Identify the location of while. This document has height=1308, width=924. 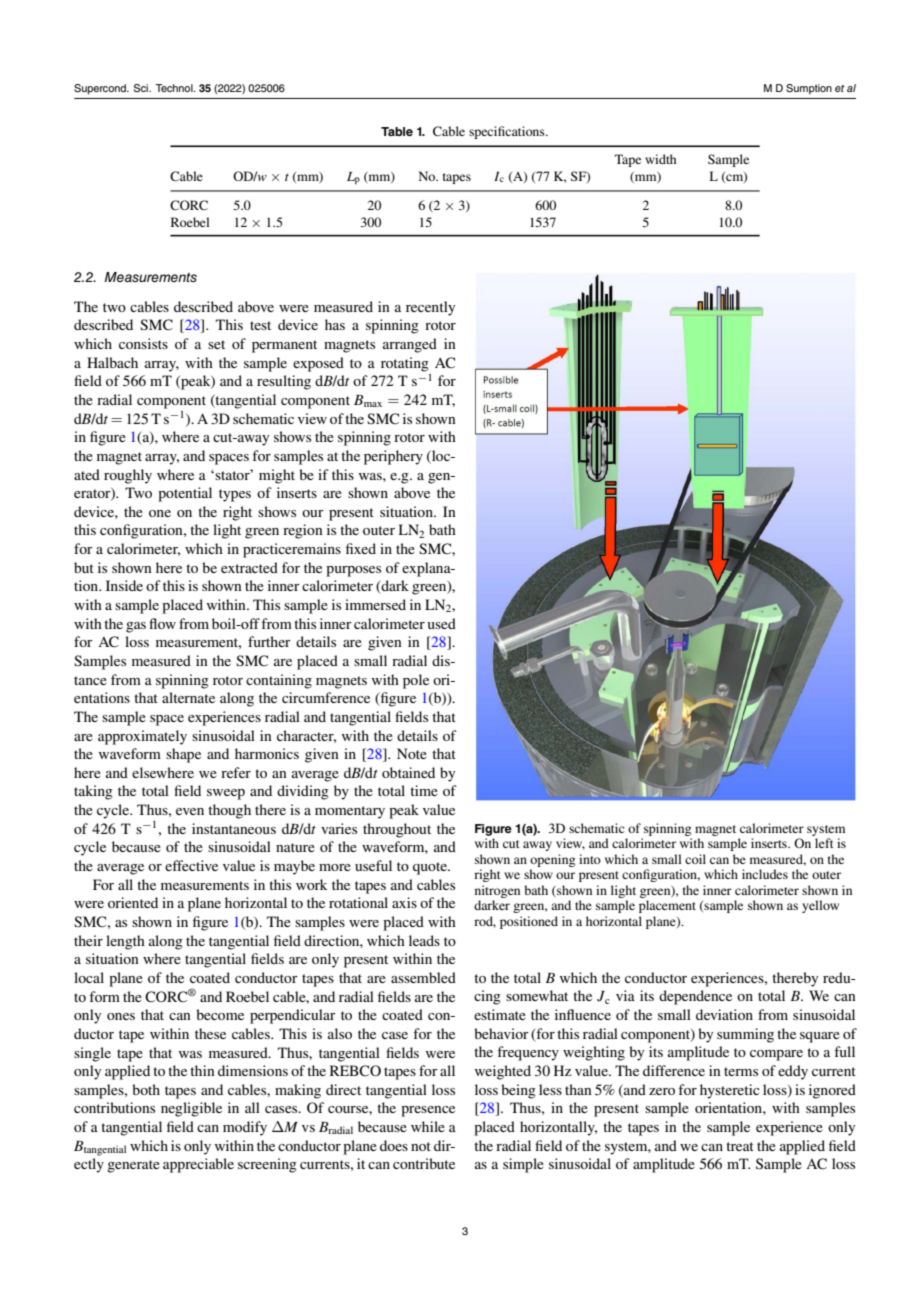
(428, 1126).
